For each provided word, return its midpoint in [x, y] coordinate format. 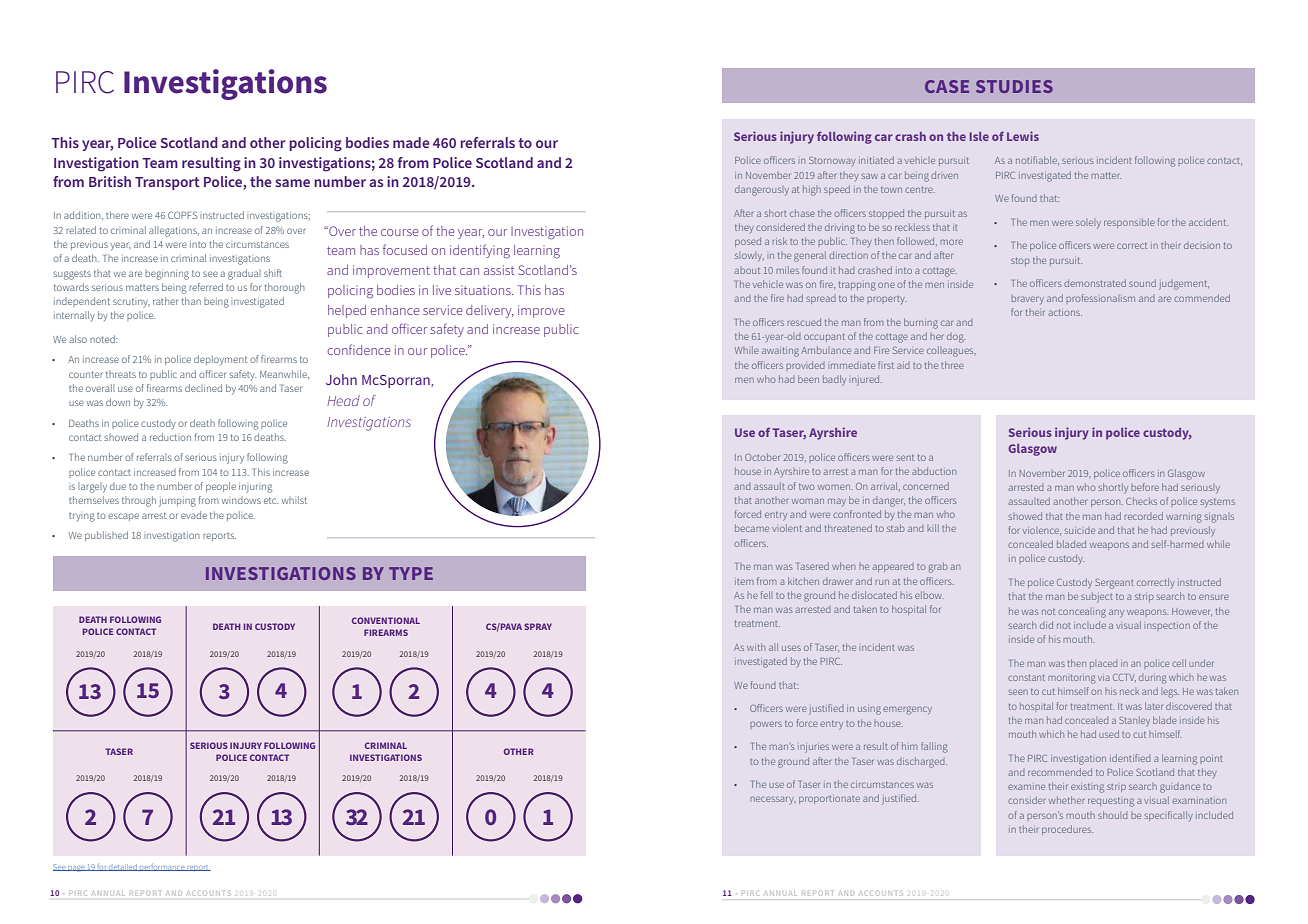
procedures [1067, 830]
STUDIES [1014, 86]
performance [162, 868]
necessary [773, 800]
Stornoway [832, 161]
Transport [167, 183]
